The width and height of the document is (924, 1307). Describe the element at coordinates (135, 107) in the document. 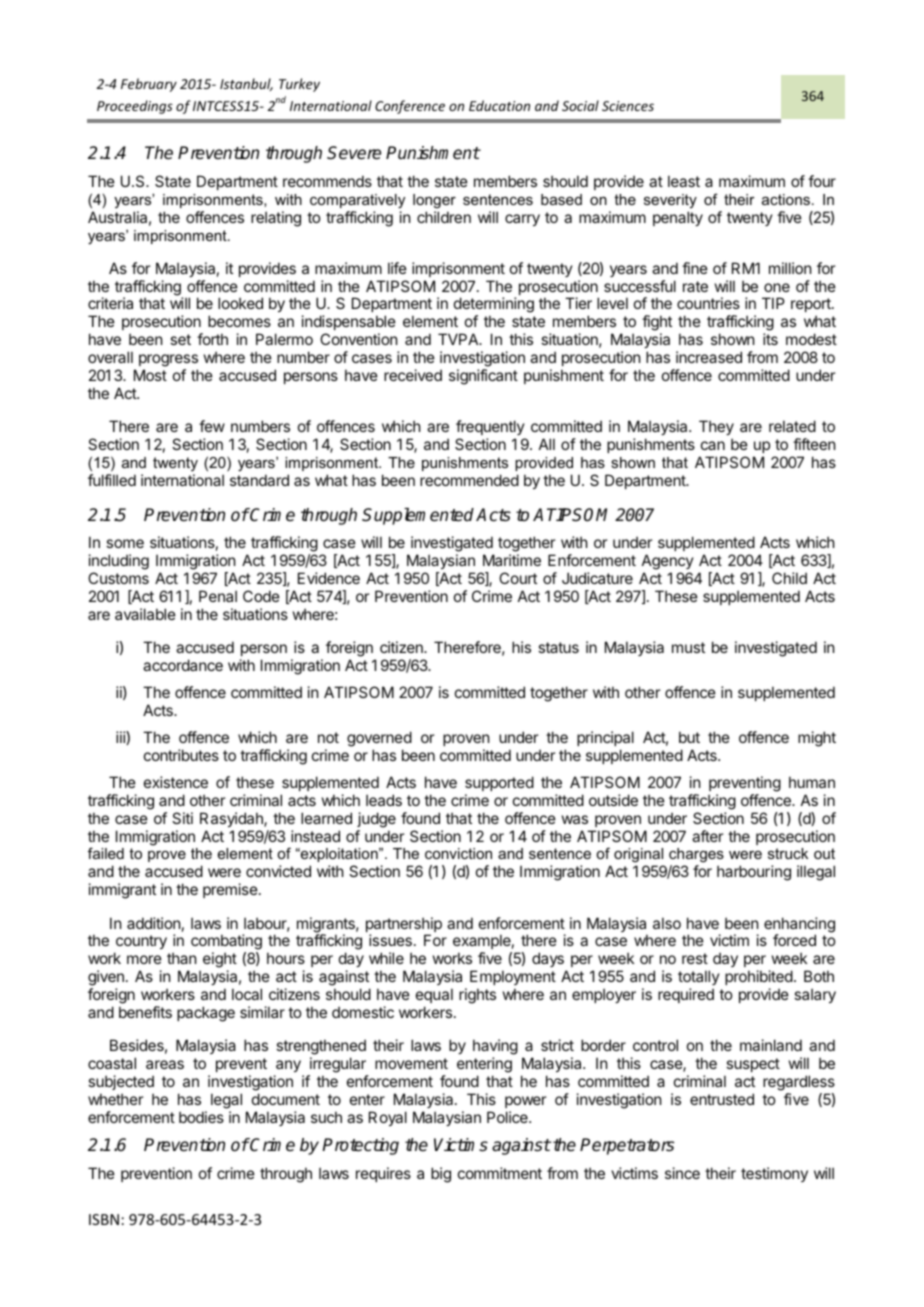

I see `Proceedings` at that location.
